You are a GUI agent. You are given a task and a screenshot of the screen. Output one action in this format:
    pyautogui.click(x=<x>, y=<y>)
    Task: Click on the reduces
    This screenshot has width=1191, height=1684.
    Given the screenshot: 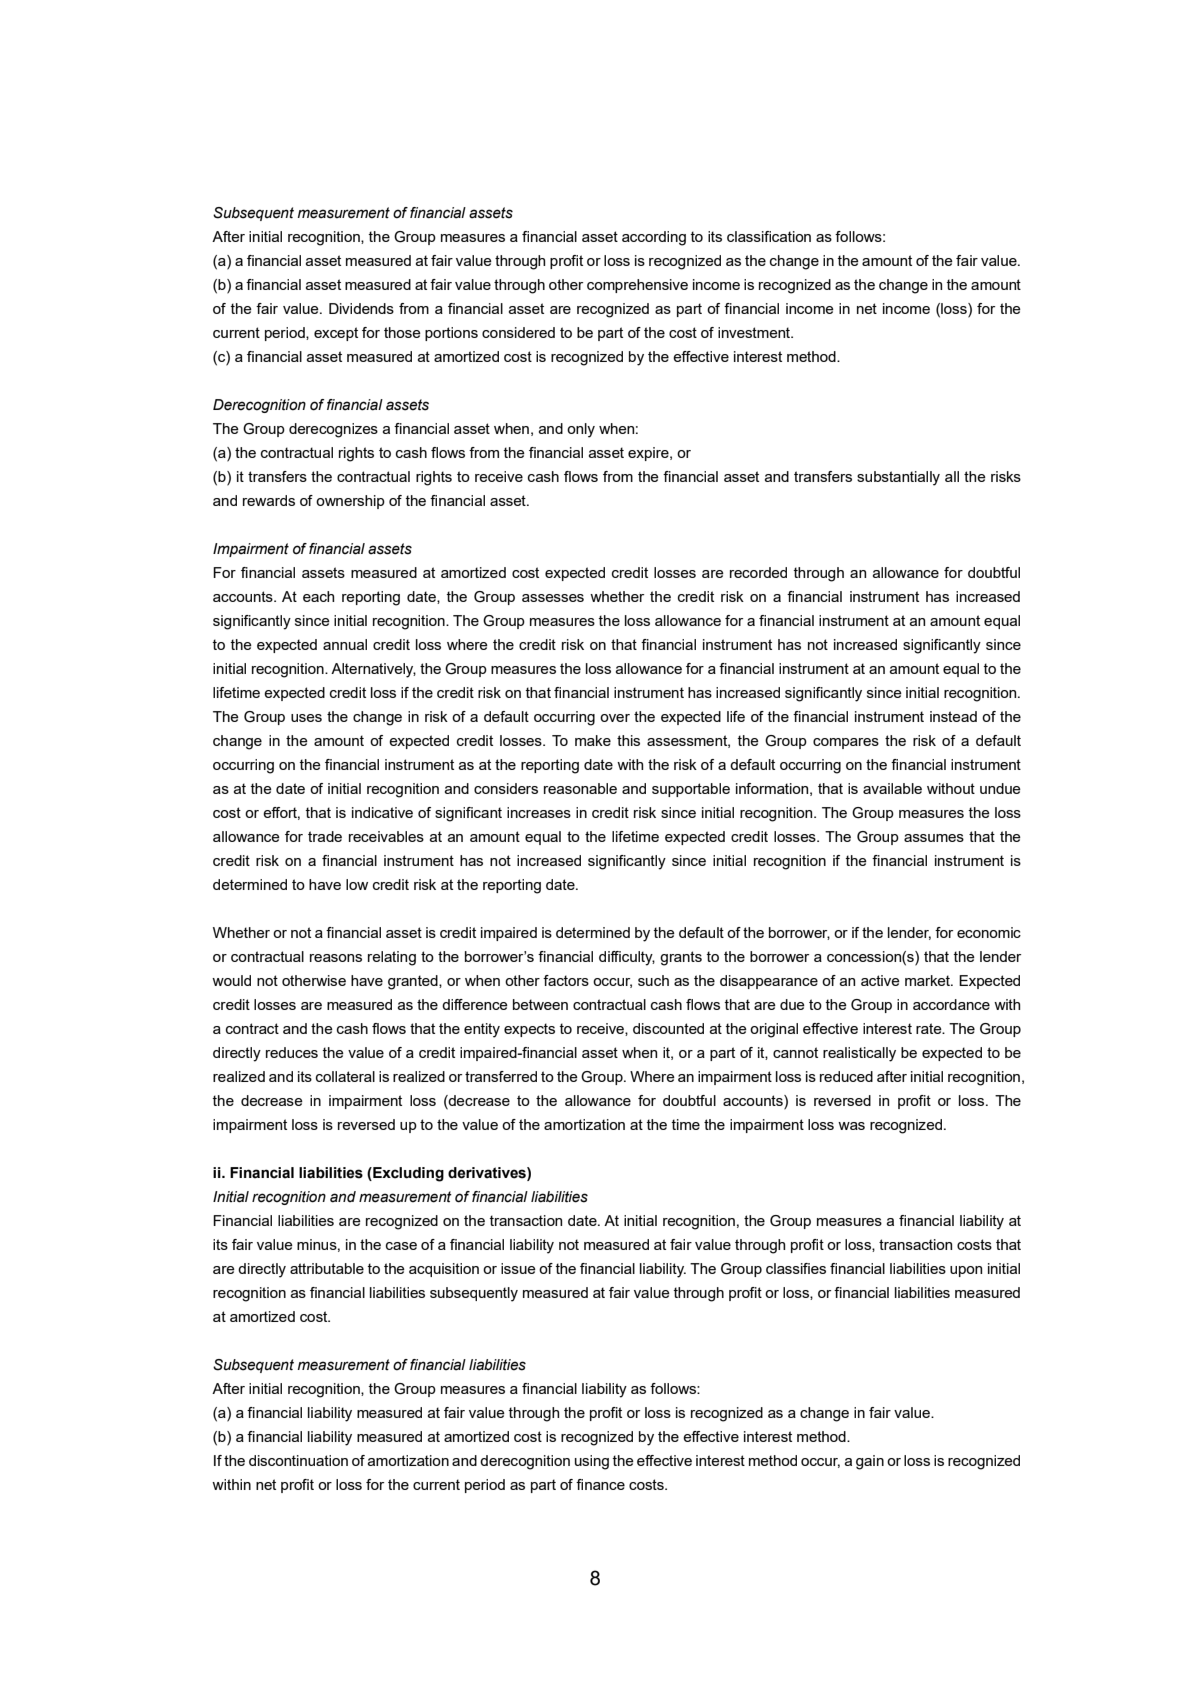 What is the action you would take?
    pyautogui.click(x=292, y=1052)
